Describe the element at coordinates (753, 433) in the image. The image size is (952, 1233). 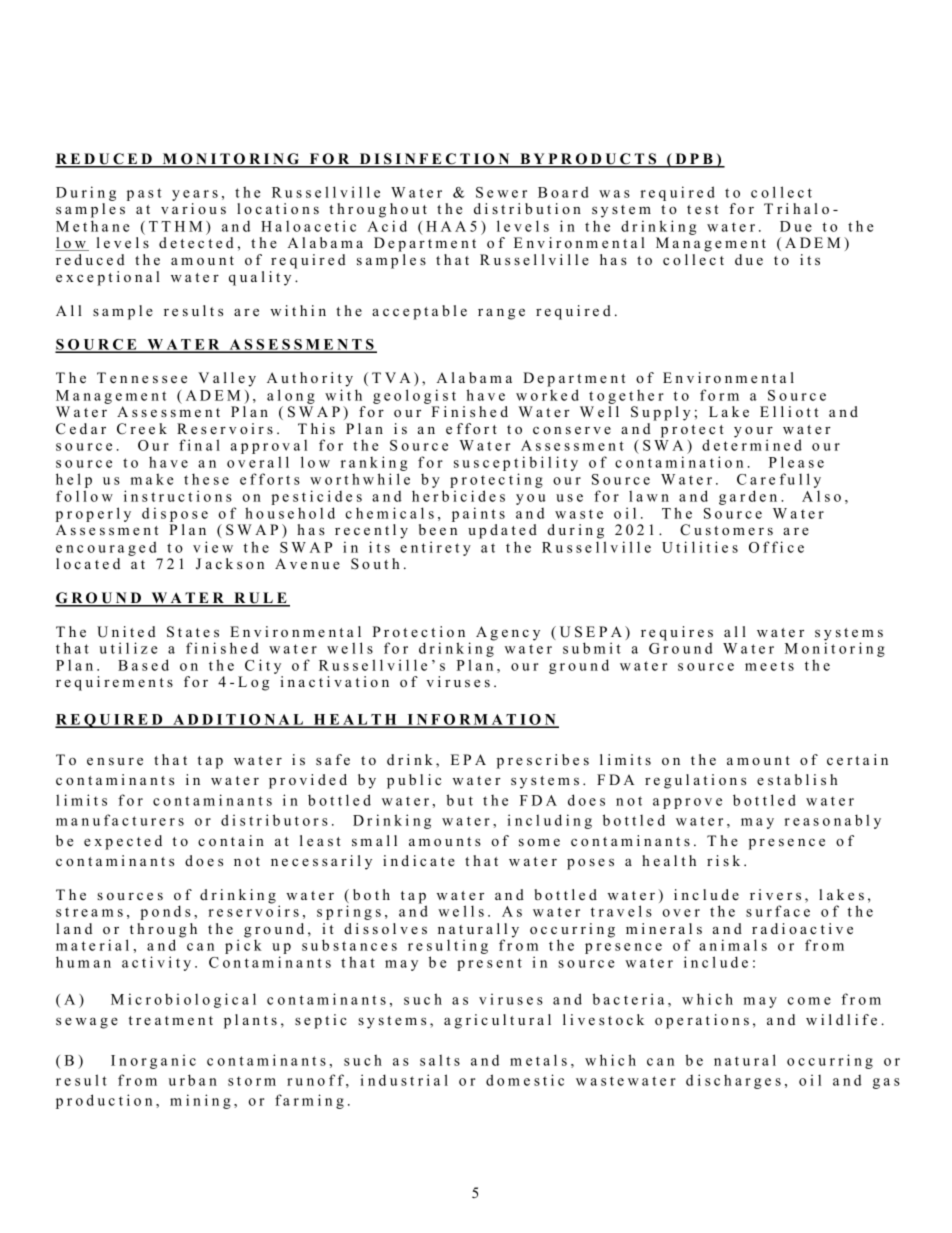
I see `your` at that location.
